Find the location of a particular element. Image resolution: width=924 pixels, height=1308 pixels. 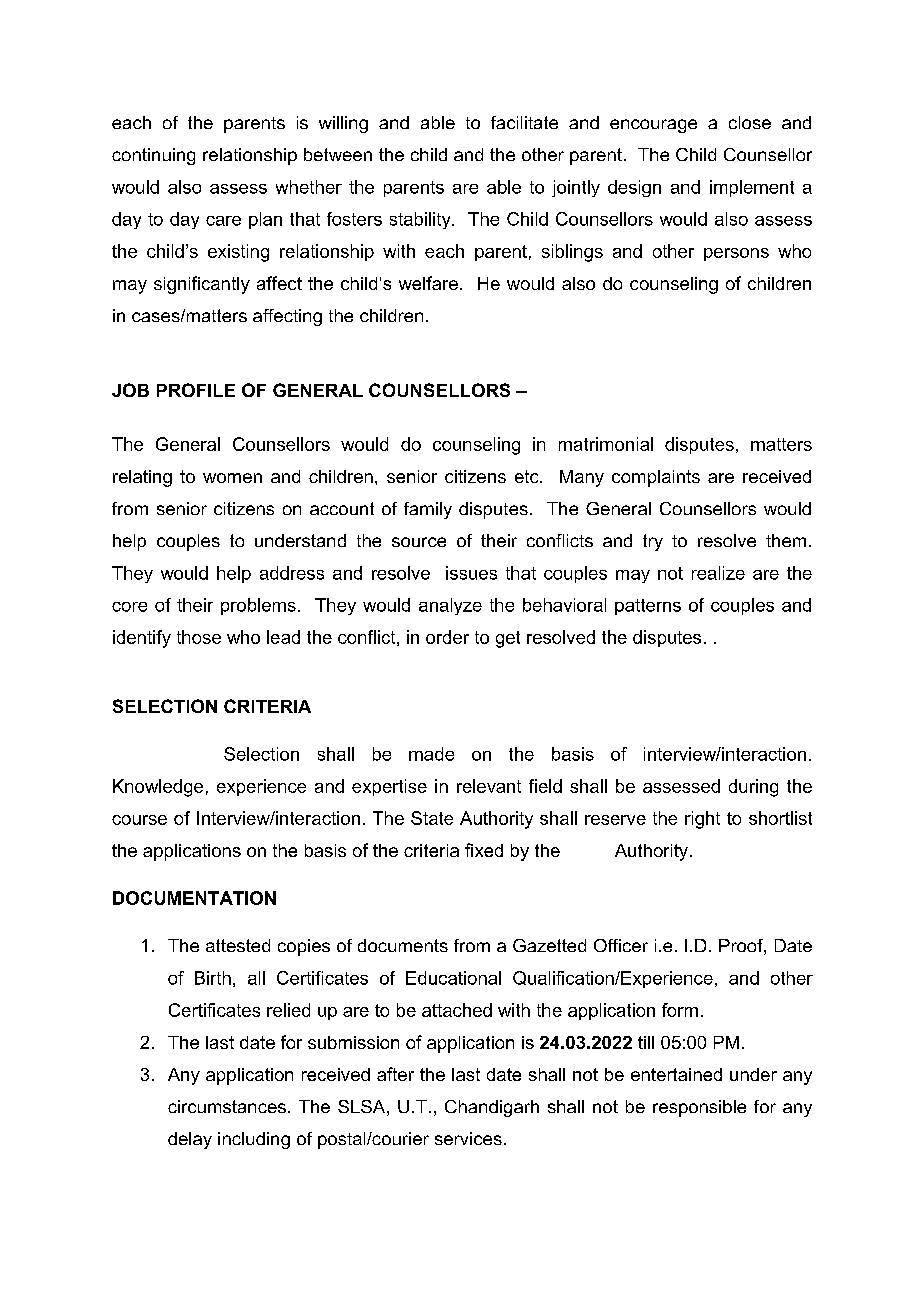

continuing is located at coordinates (153, 156).
